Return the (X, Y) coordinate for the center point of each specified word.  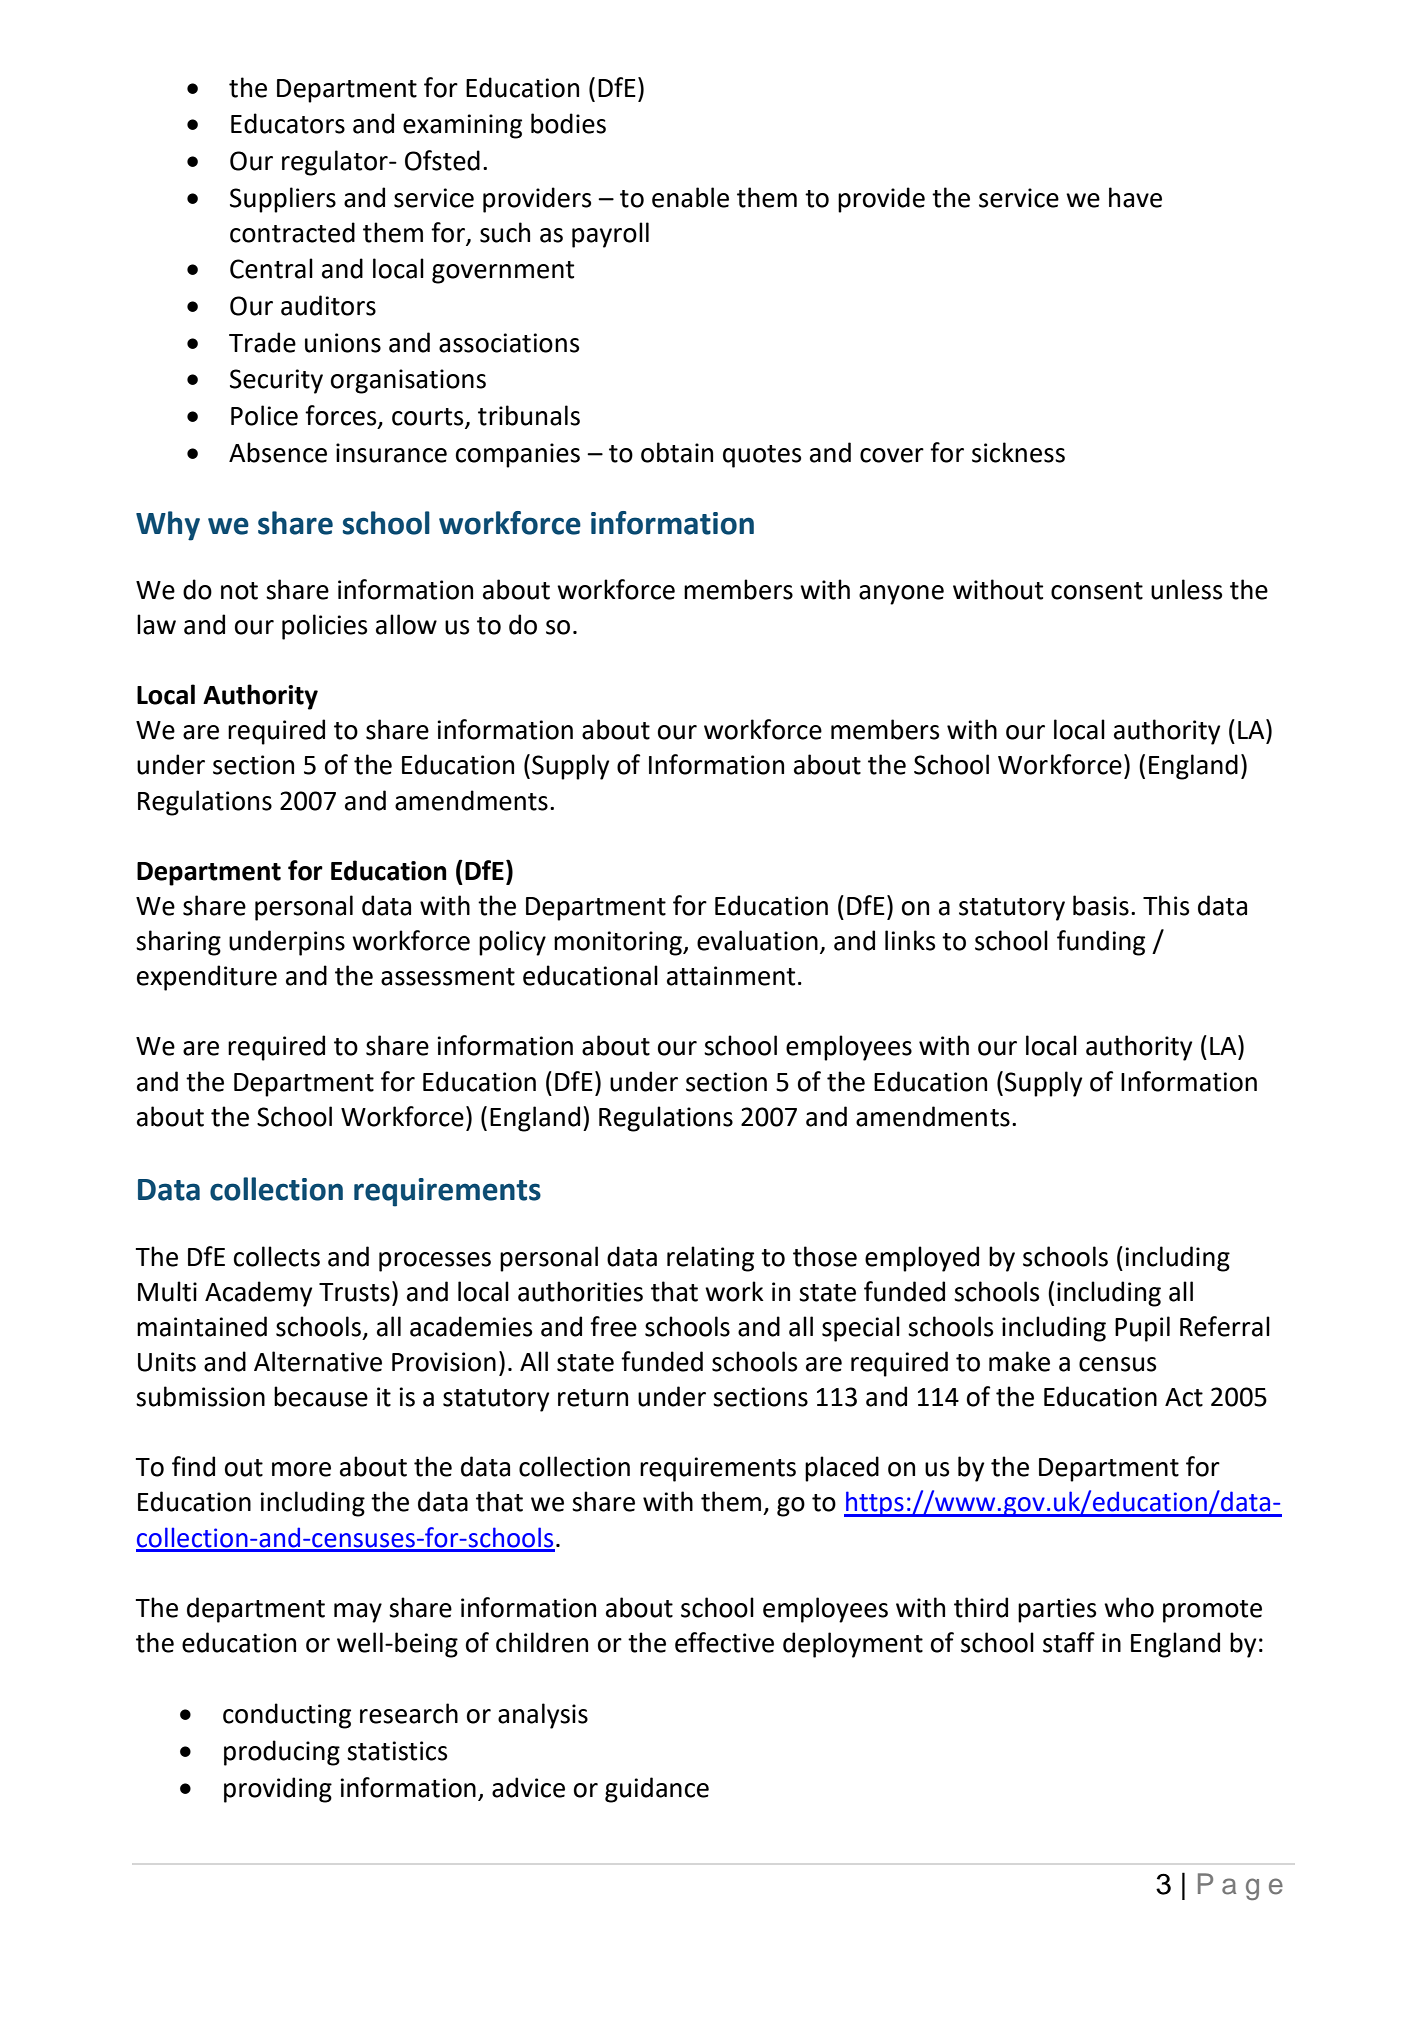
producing (282, 1753)
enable (690, 197)
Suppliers (283, 200)
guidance (657, 1790)
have (1135, 197)
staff (1069, 1642)
